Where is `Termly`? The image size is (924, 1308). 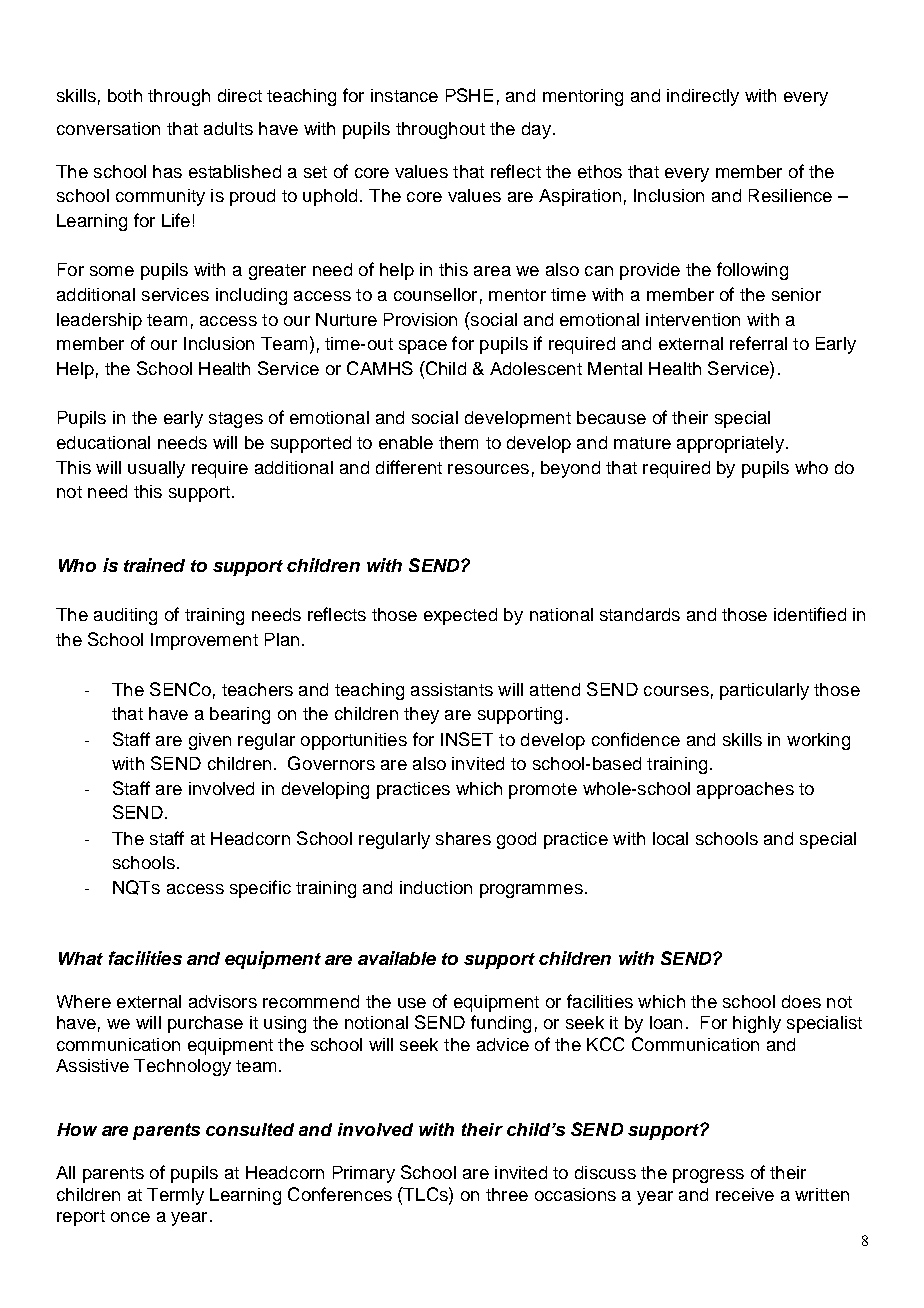 Termly is located at coordinates (175, 1196).
